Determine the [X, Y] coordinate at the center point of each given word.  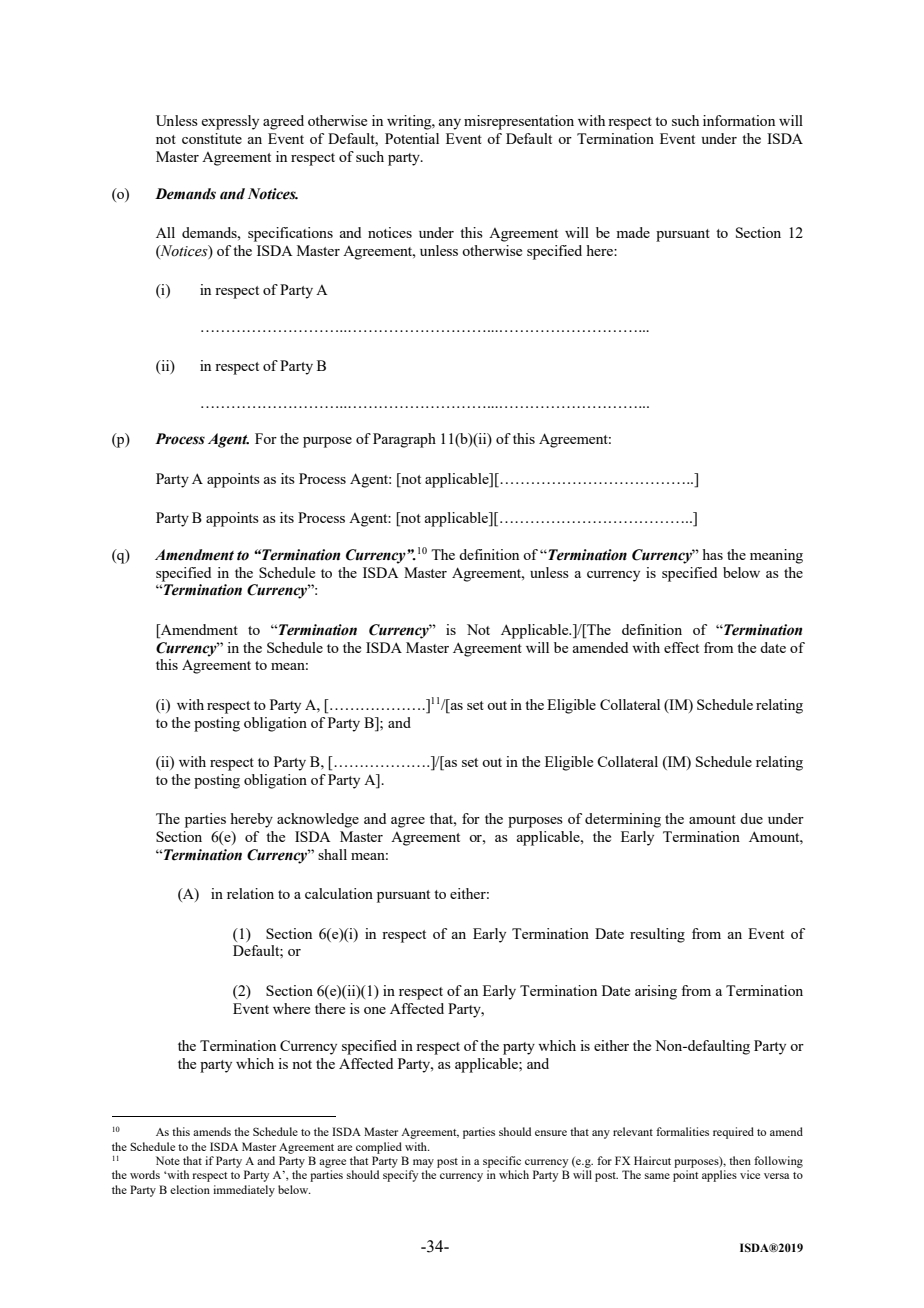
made [633, 232]
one [375, 1010]
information [739, 120]
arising [656, 992]
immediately [244, 1191]
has [712, 554]
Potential [412, 138]
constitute [212, 138]
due [751, 818]
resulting [657, 935]
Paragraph [404, 440]
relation [250, 893]
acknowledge [318, 820]
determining [623, 820]
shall [332, 854]
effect [681, 647]
